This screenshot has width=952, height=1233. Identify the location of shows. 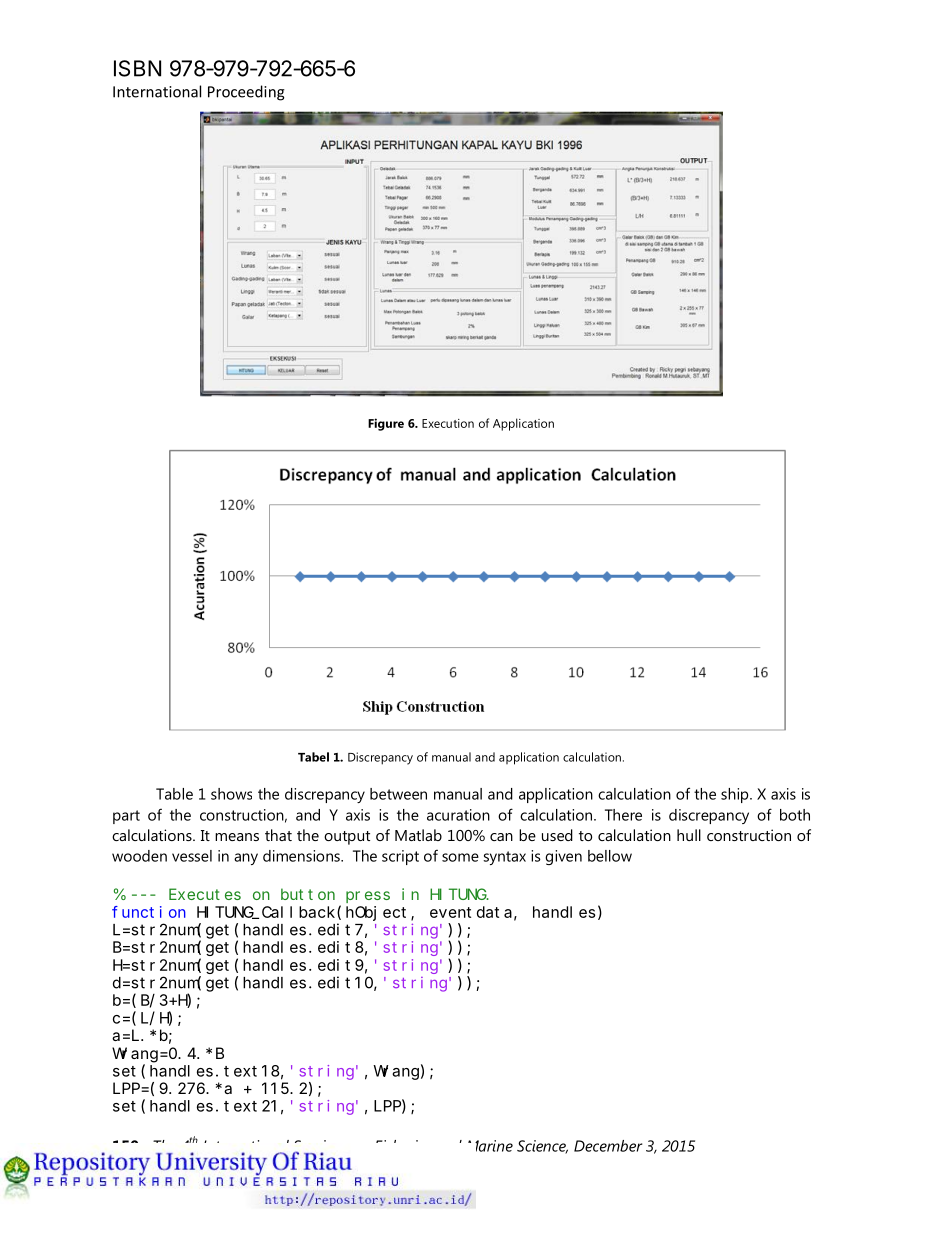
(231, 794).
